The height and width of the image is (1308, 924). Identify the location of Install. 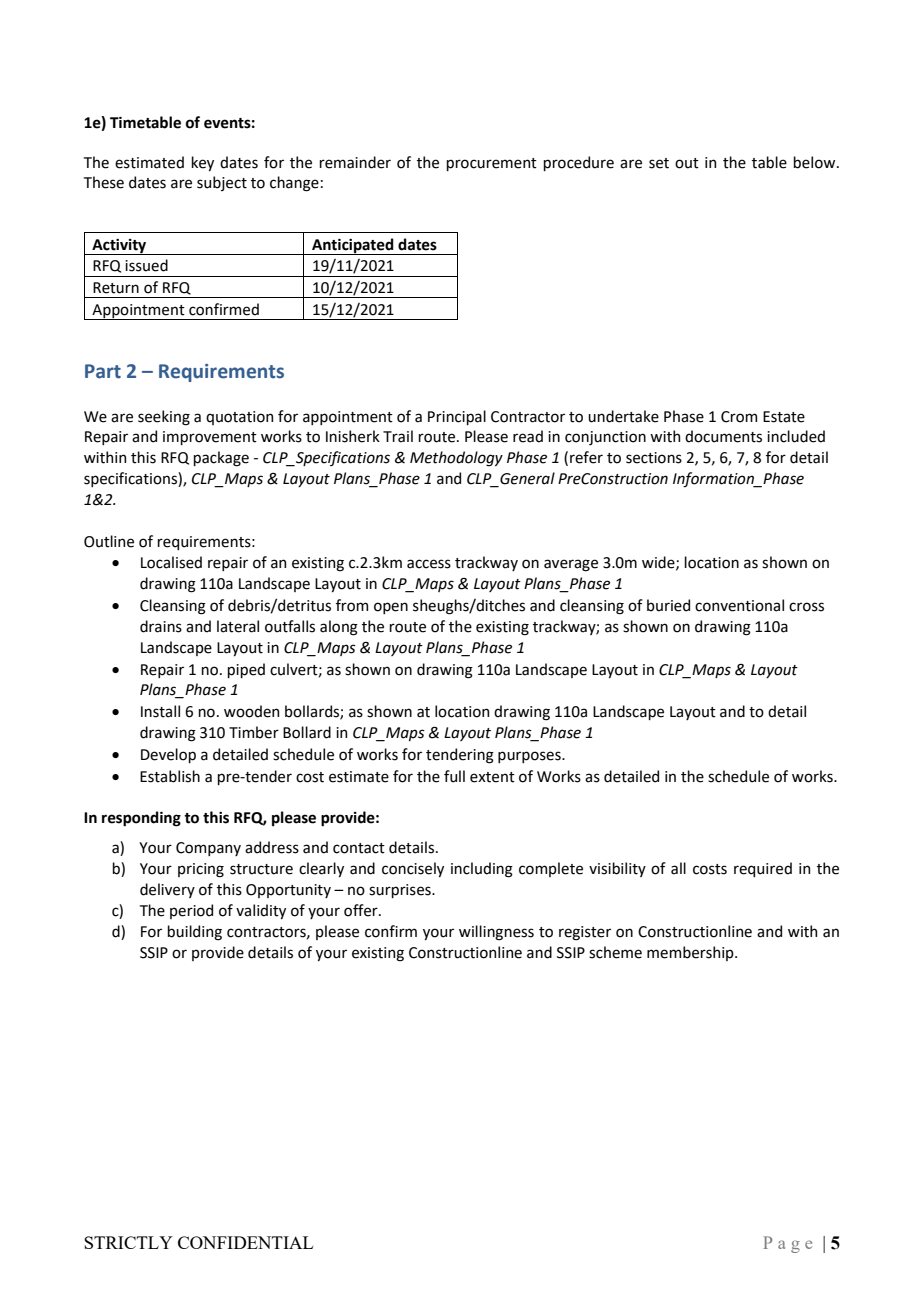
(160, 711).
